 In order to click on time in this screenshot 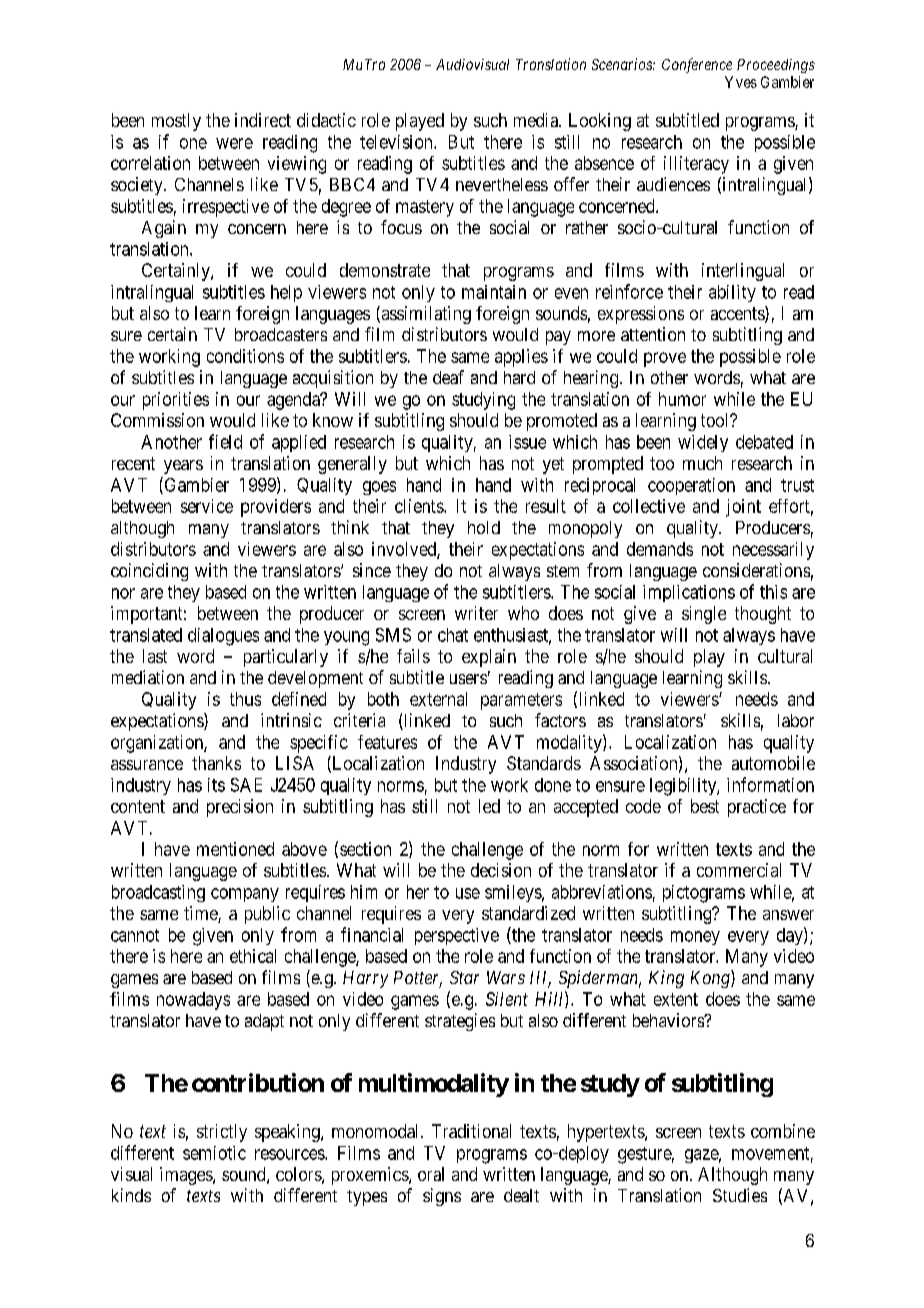, I will do `click(201, 914)`.
